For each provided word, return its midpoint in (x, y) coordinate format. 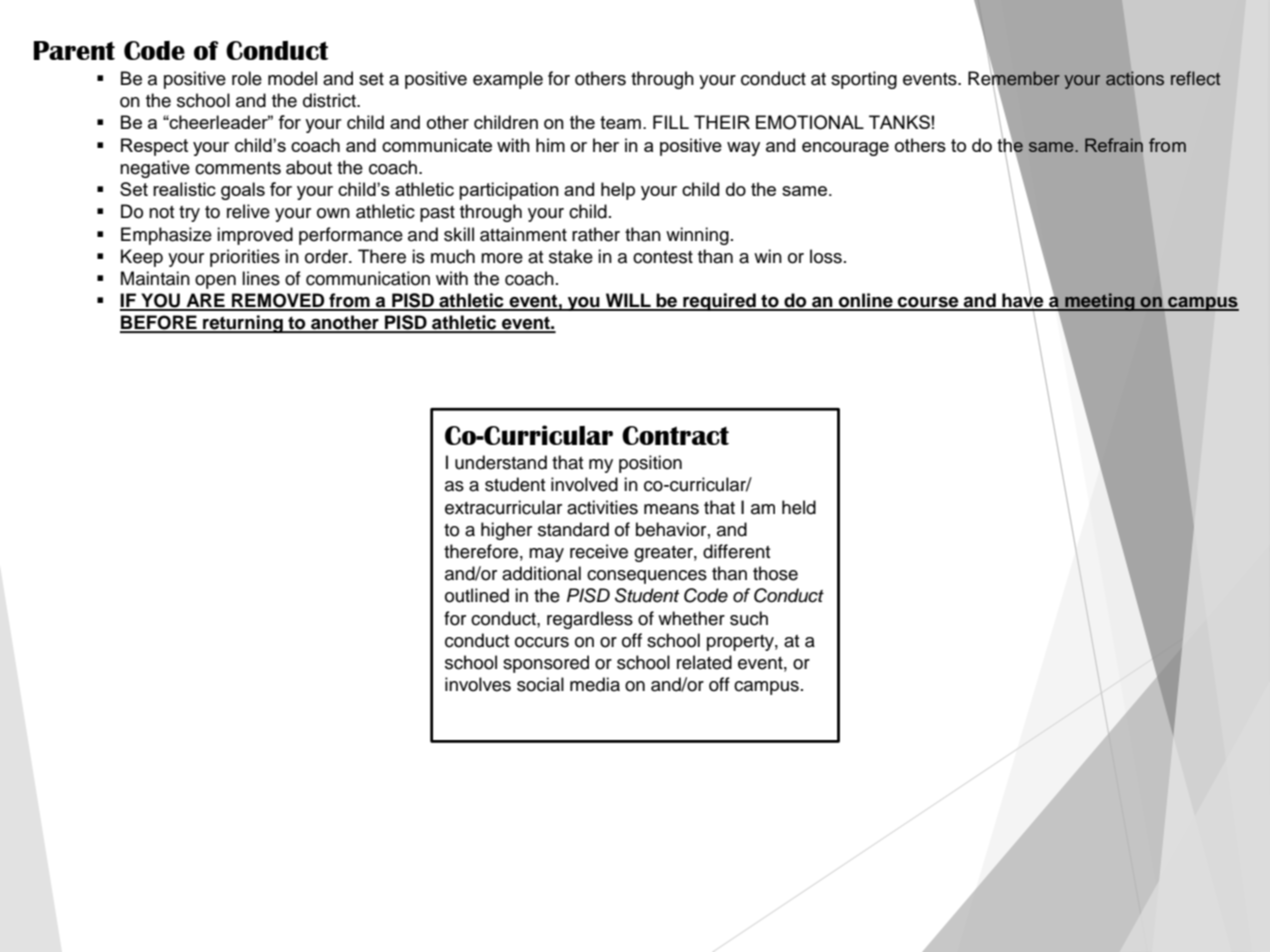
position (650, 464)
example (508, 80)
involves (478, 684)
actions (1135, 78)
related (704, 662)
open (215, 282)
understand (501, 462)
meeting (1100, 302)
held (799, 507)
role (247, 78)
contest (663, 257)
